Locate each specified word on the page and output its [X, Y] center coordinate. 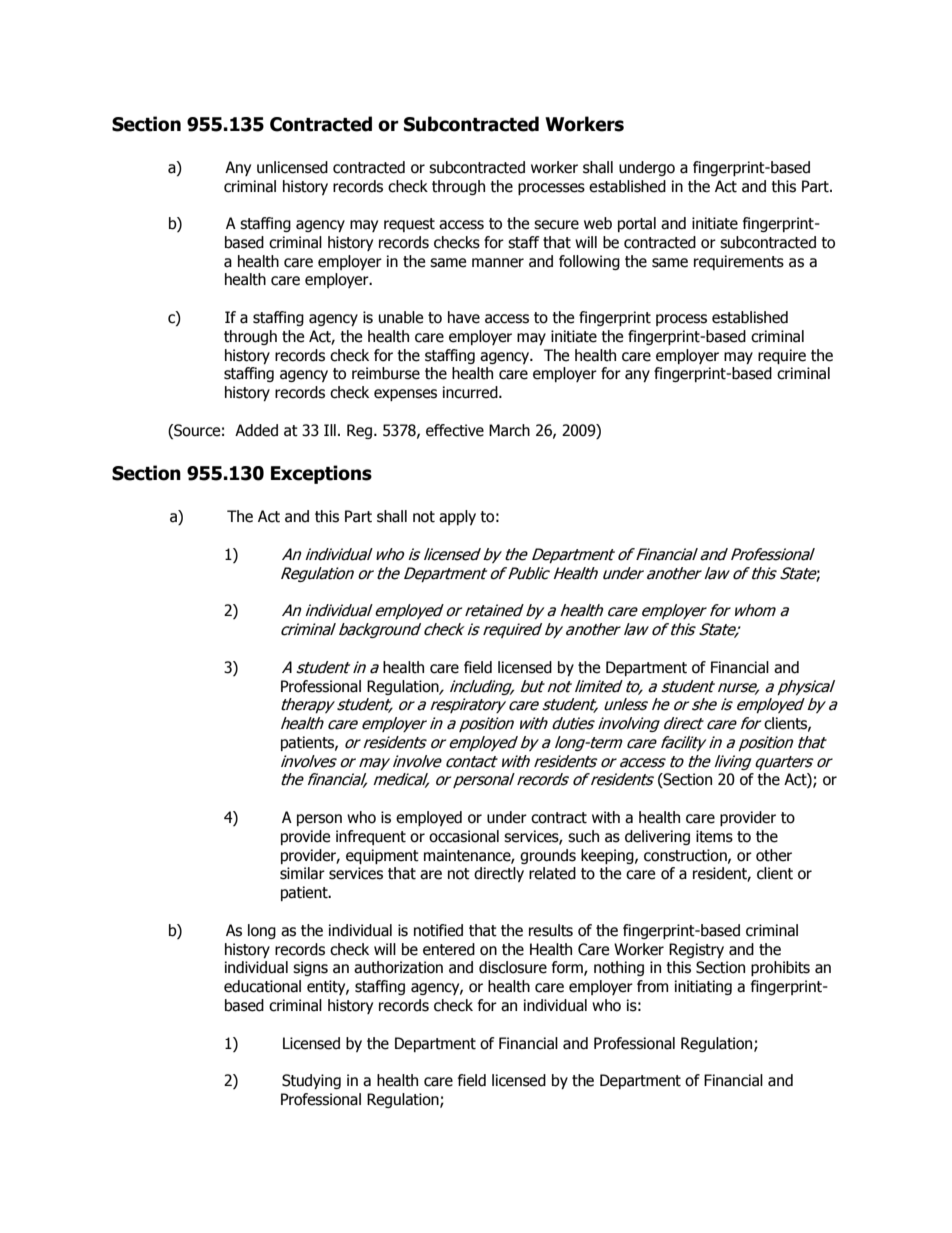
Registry [696, 950]
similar [302, 873]
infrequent [371, 837]
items [714, 836]
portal [637, 224]
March [509, 430]
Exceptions [321, 474]
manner [498, 263]
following [589, 262]
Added [256, 430]
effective [455, 430]
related [552, 873]
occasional [464, 836]
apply [457, 517]
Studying [311, 1081]
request [409, 225]
